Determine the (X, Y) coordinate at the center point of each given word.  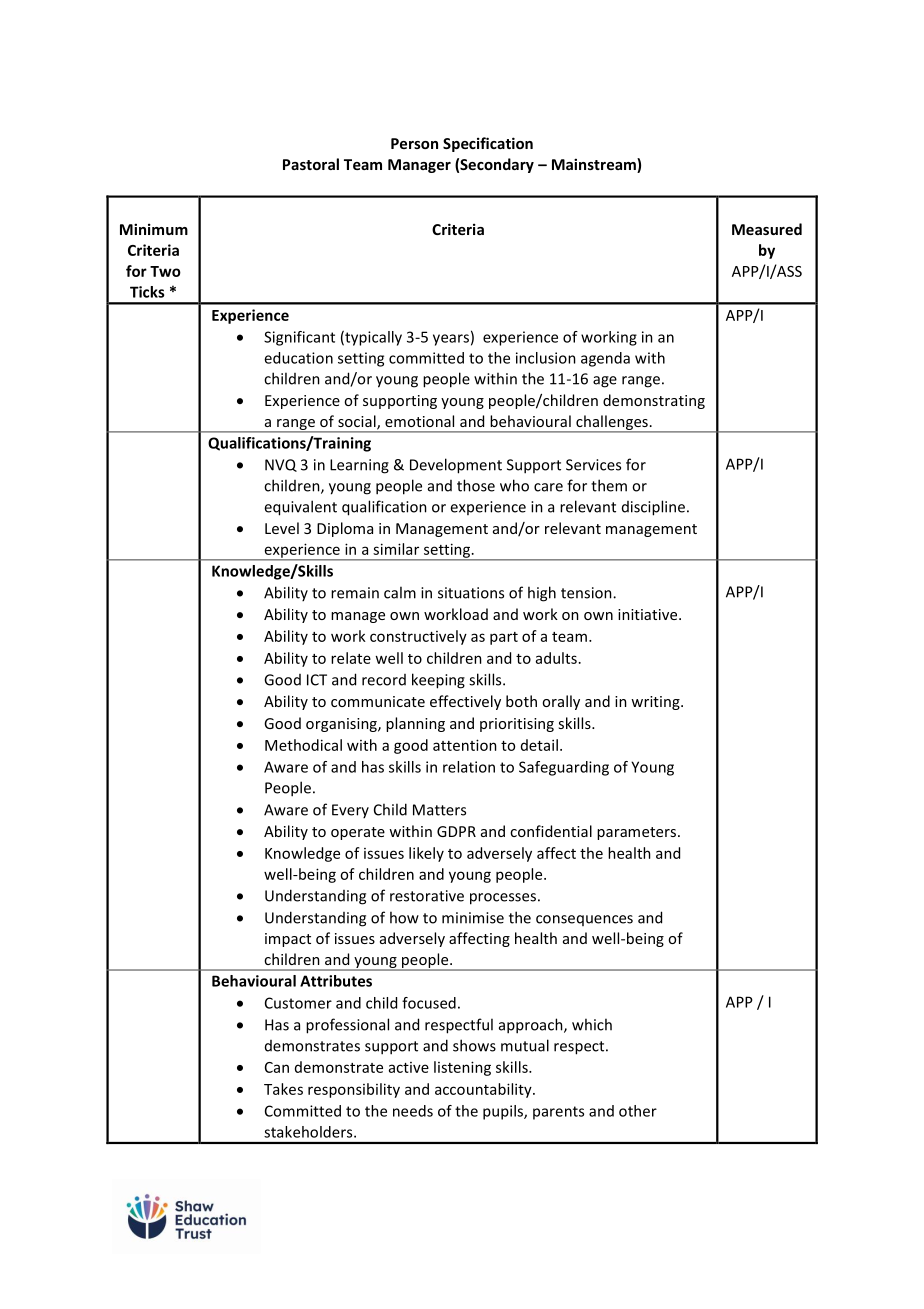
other (638, 1111)
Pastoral (311, 164)
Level (282, 528)
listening (462, 1068)
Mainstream (595, 165)
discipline (653, 508)
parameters (638, 833)
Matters (439, 810)
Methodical (303, 745)
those (476, 485)
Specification (488, 144)
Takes (283, 1089)
